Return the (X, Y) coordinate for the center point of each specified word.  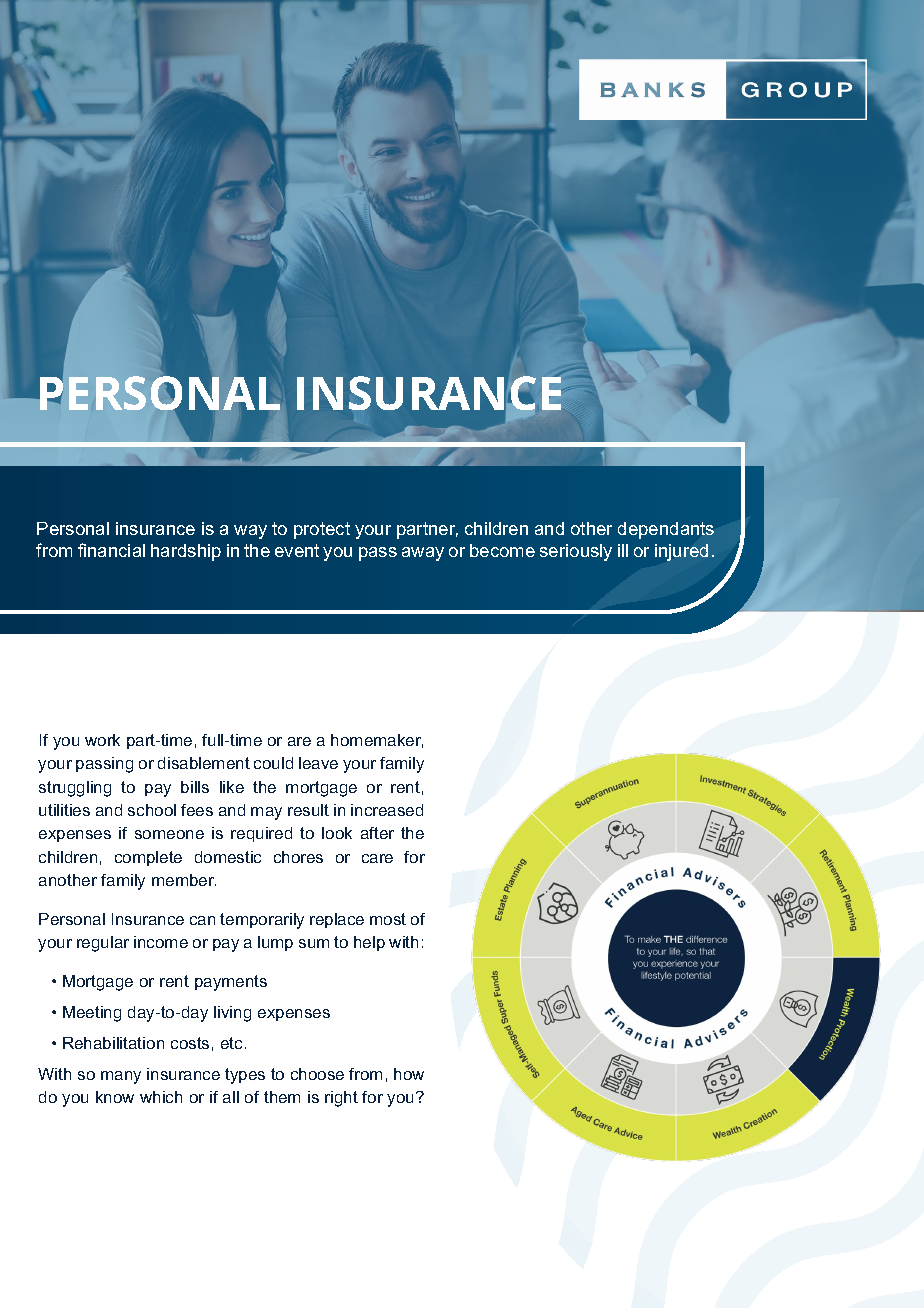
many (121, 1077)
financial (111, 550)
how (409, 1074)
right (341, 1099)
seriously (576, 552)
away (423, 554)
